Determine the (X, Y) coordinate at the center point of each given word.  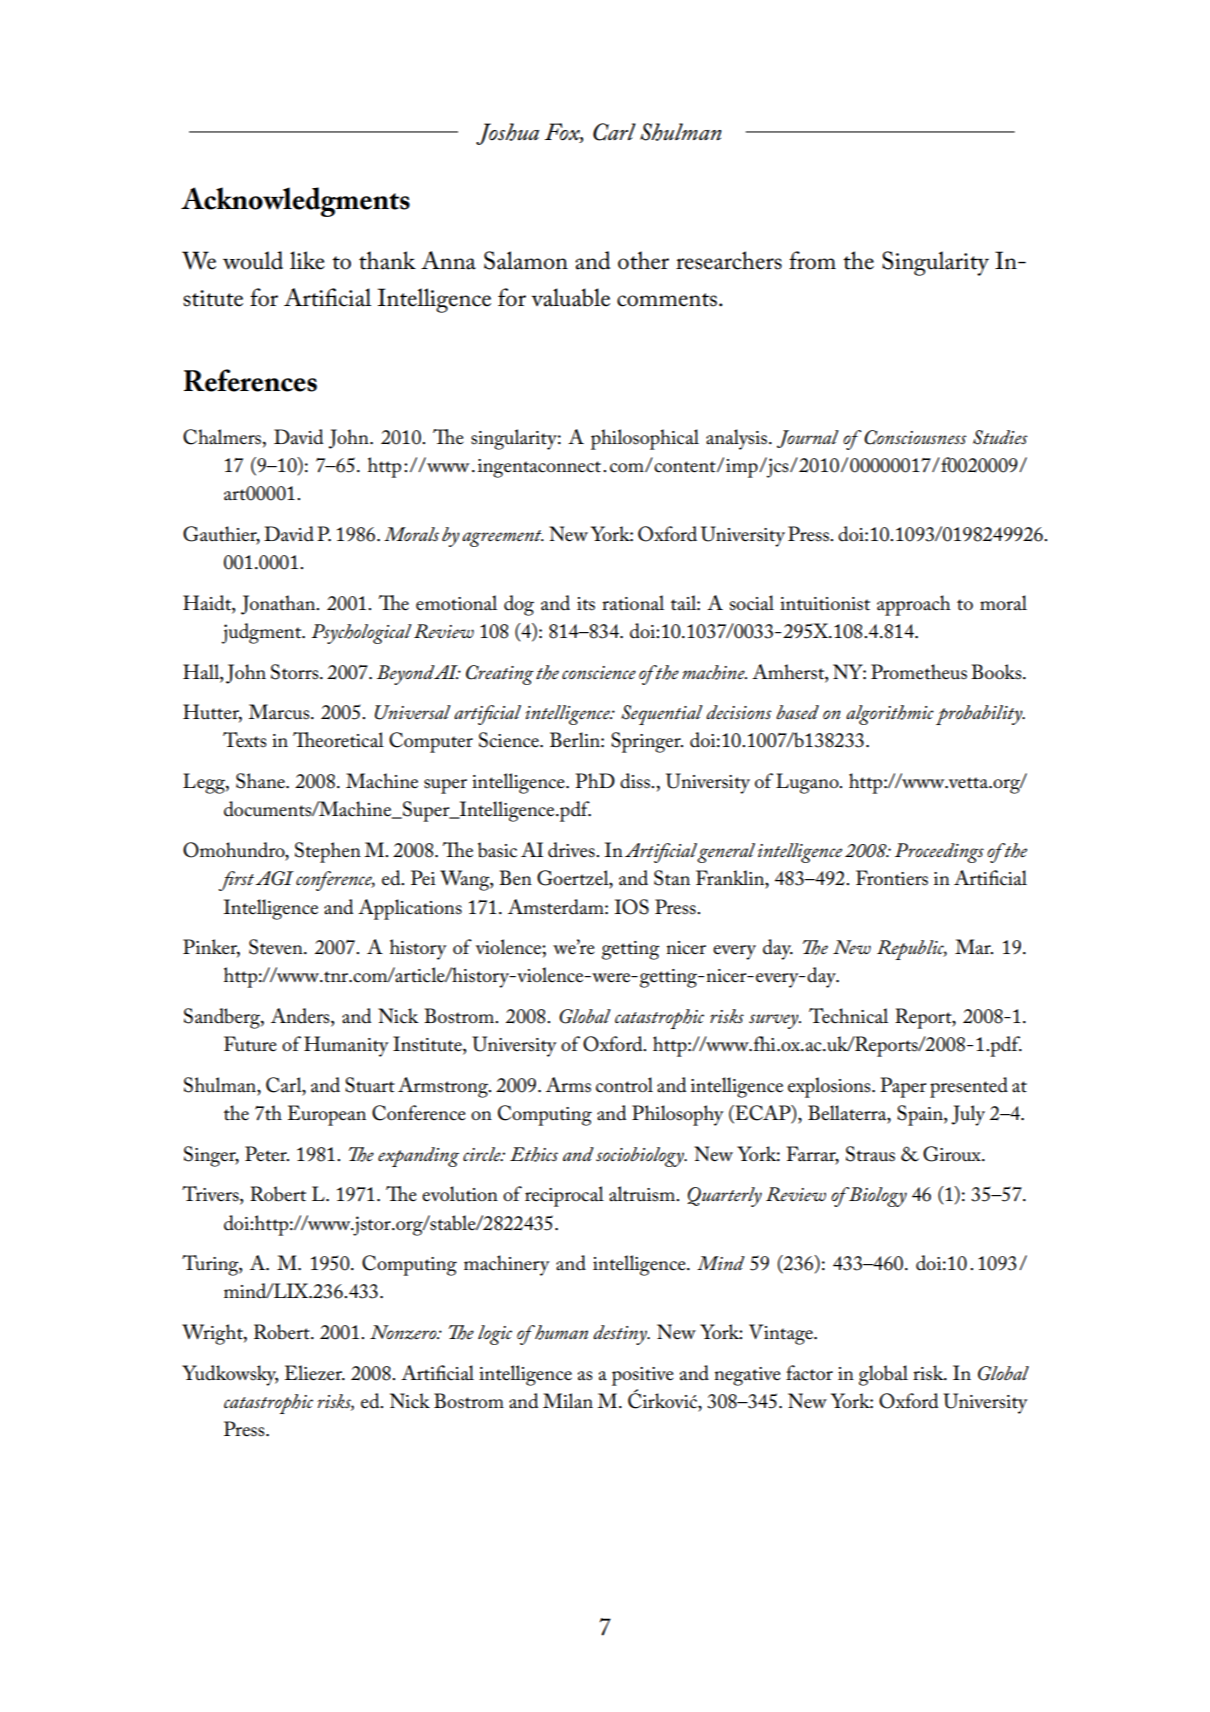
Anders (301, 1017)
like (307, 260)
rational (633, 603)
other (643, 260)
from (812, 260)
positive (643, 1376)
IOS (632, 907)
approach (914, 605)
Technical (848, 1016)
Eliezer (315, 1373)
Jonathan (279, 605)
